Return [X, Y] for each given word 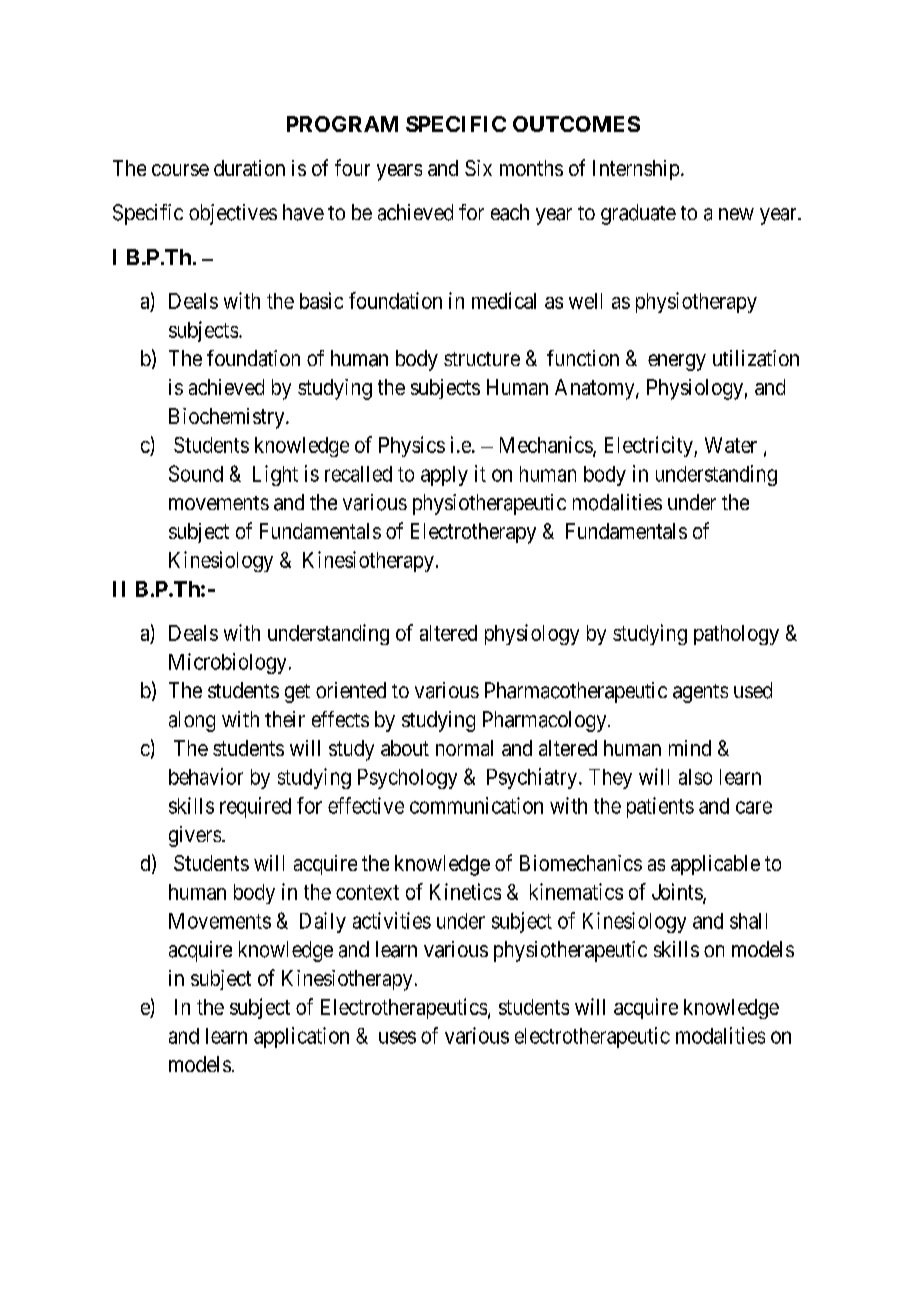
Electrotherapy [473, 533]
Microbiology [227, 663]
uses [397, 1037]
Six [478, 168]
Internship [636, 170]
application [301, 1037]
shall [748, 921]
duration [249, 168]
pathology [736, 635]
